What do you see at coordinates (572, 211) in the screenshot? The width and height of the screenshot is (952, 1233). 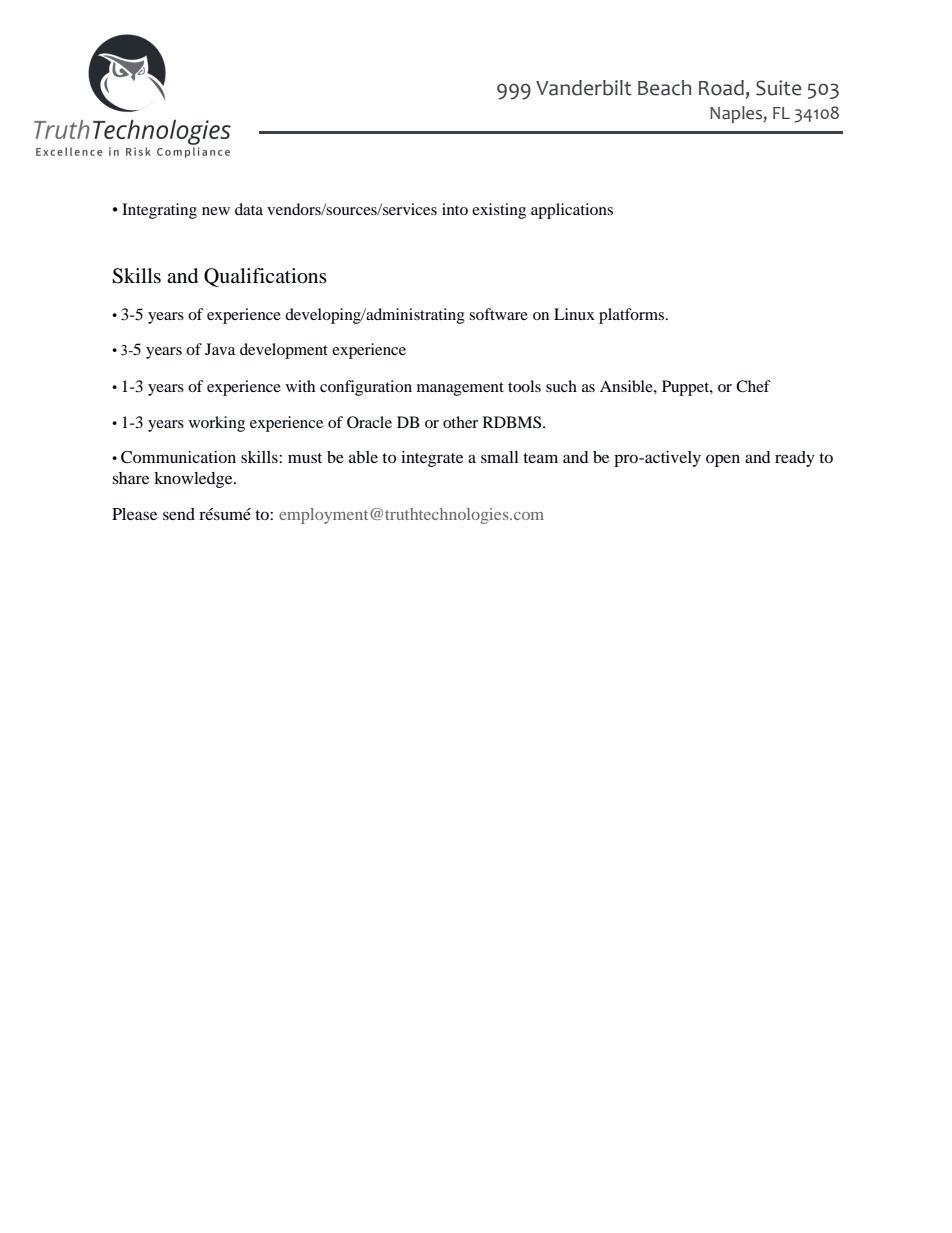 I see `applications` at bounding box center [572, 211].
